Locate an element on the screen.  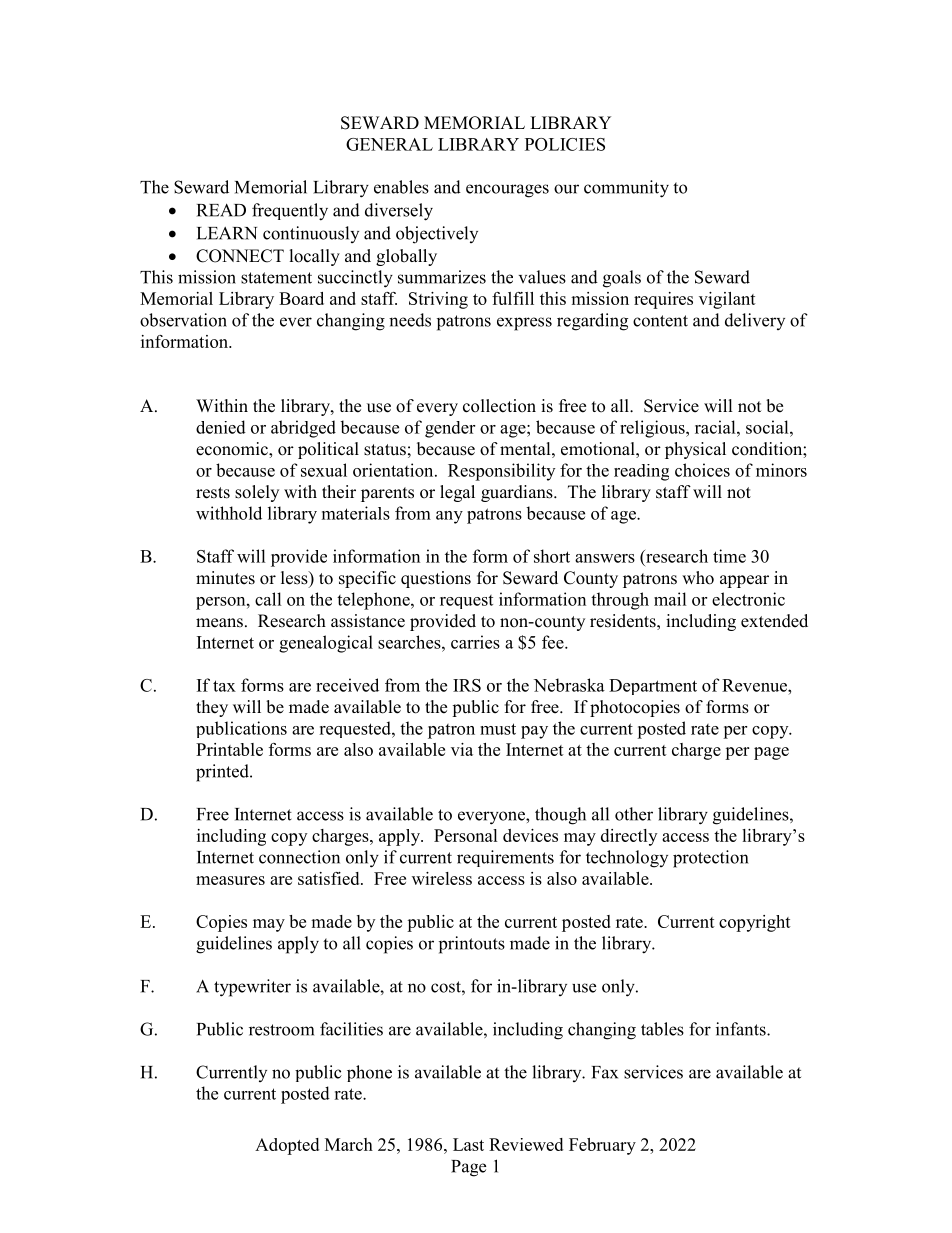
Last is located at coordinates (468, 1144).
